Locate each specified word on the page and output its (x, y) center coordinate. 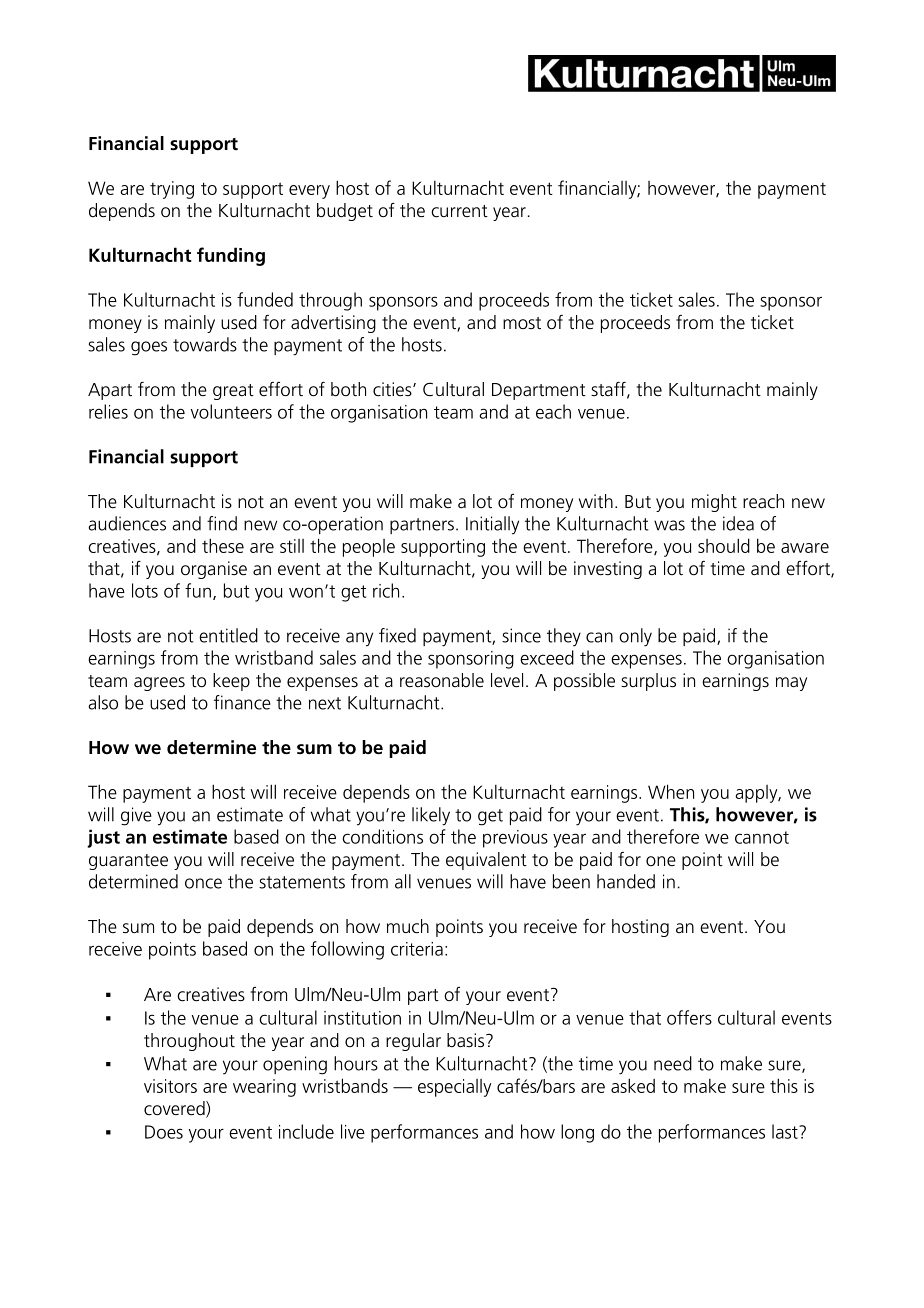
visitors (170, 1086)
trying (172, 190)
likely (431, 816)
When (671, 791)
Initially (492, 525)
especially (454, 1088)
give (136, 816)
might (714, 503)
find (222, 523)
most (522, 323)
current (459, 211)
